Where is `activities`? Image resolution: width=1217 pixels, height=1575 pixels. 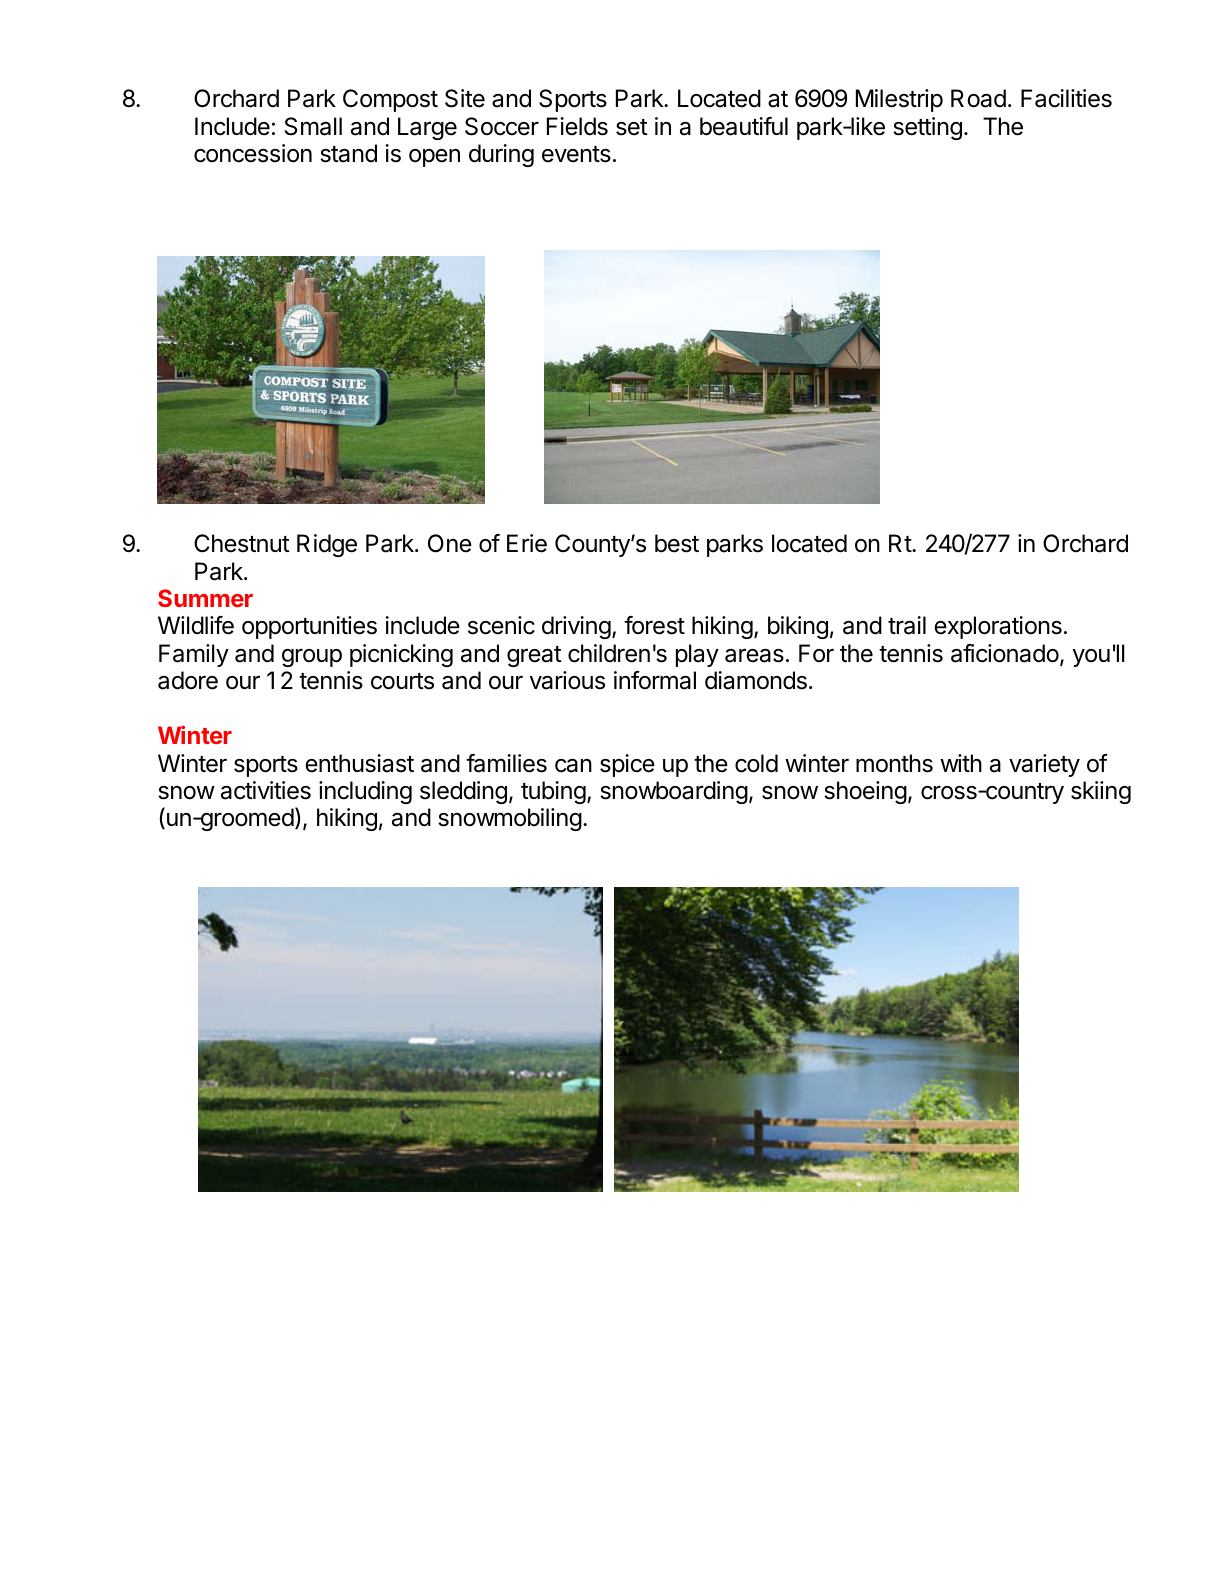 activities is located at coordinates (266, 790).
